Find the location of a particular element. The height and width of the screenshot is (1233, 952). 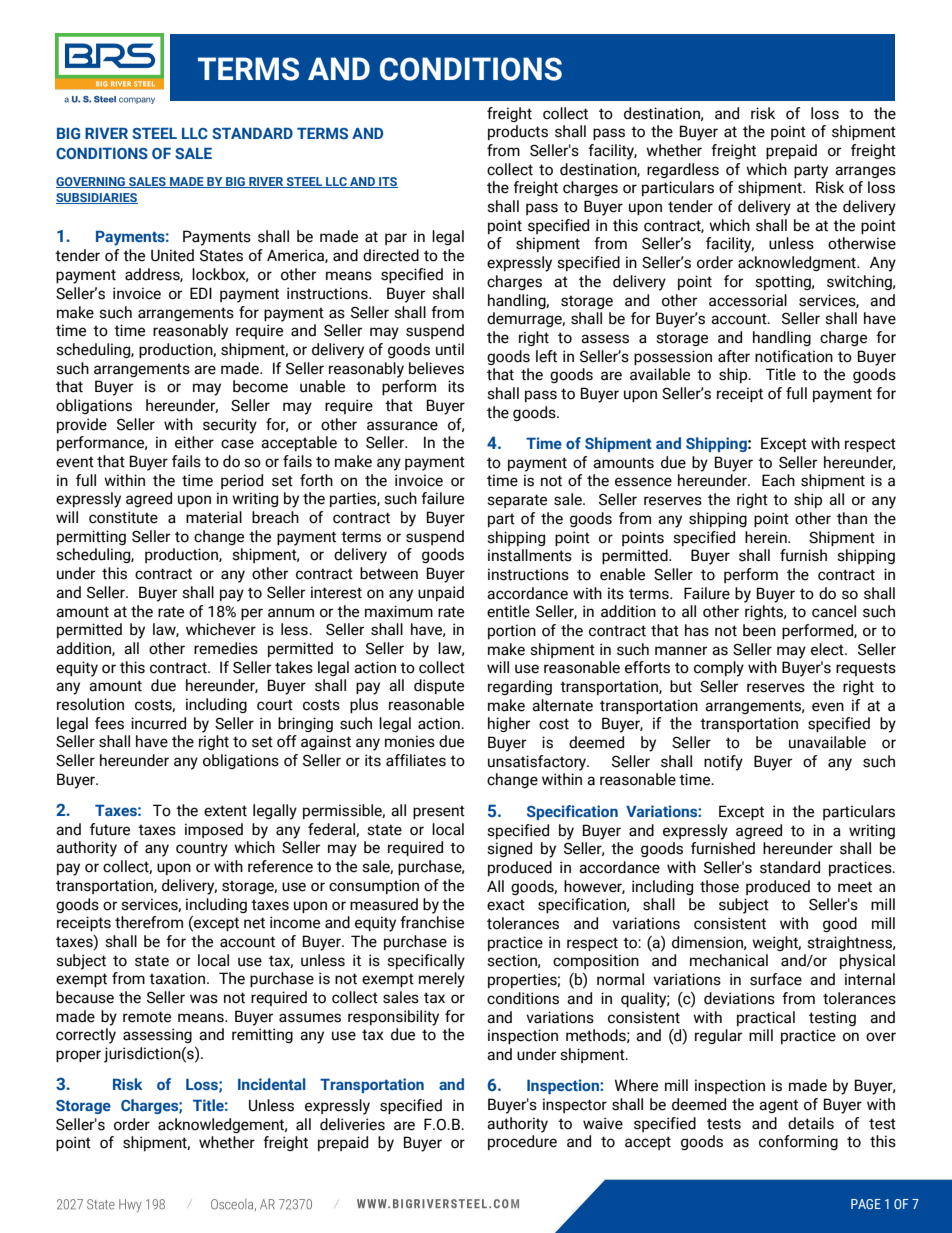

either is located at coordinates (194, 442).
